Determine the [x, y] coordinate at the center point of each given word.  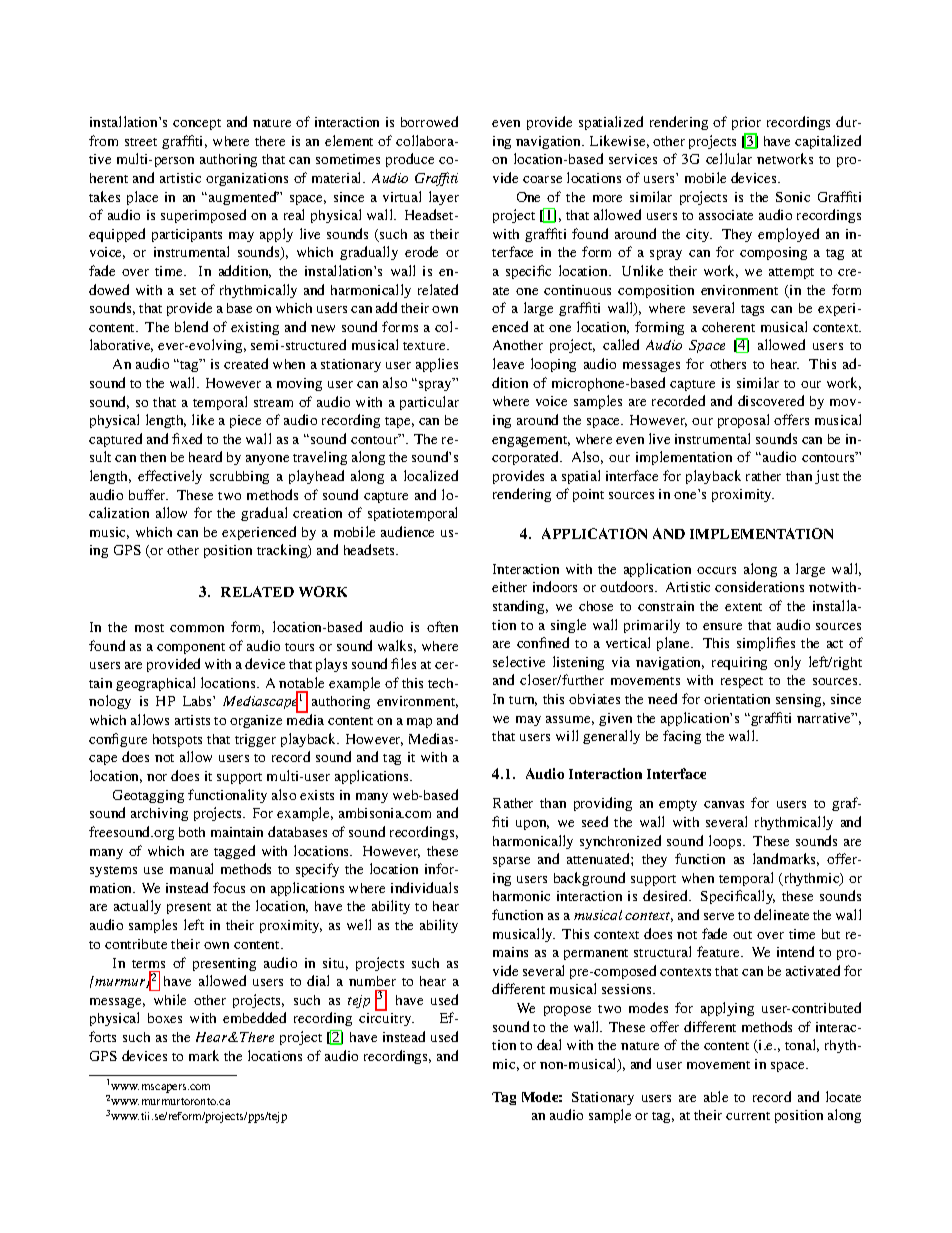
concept [197, 124]
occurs [716, 570]
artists [192, 720]
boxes [165, 1018]
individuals [424, 887]
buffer [148, 494]
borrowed [429, 121]
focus [229, 887]
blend [191, 326]
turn [523, 701]
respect [742, 682]
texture [425, 346]
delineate [781, 914]
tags [752, 310]
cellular [729, 158]
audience [407, 531]
